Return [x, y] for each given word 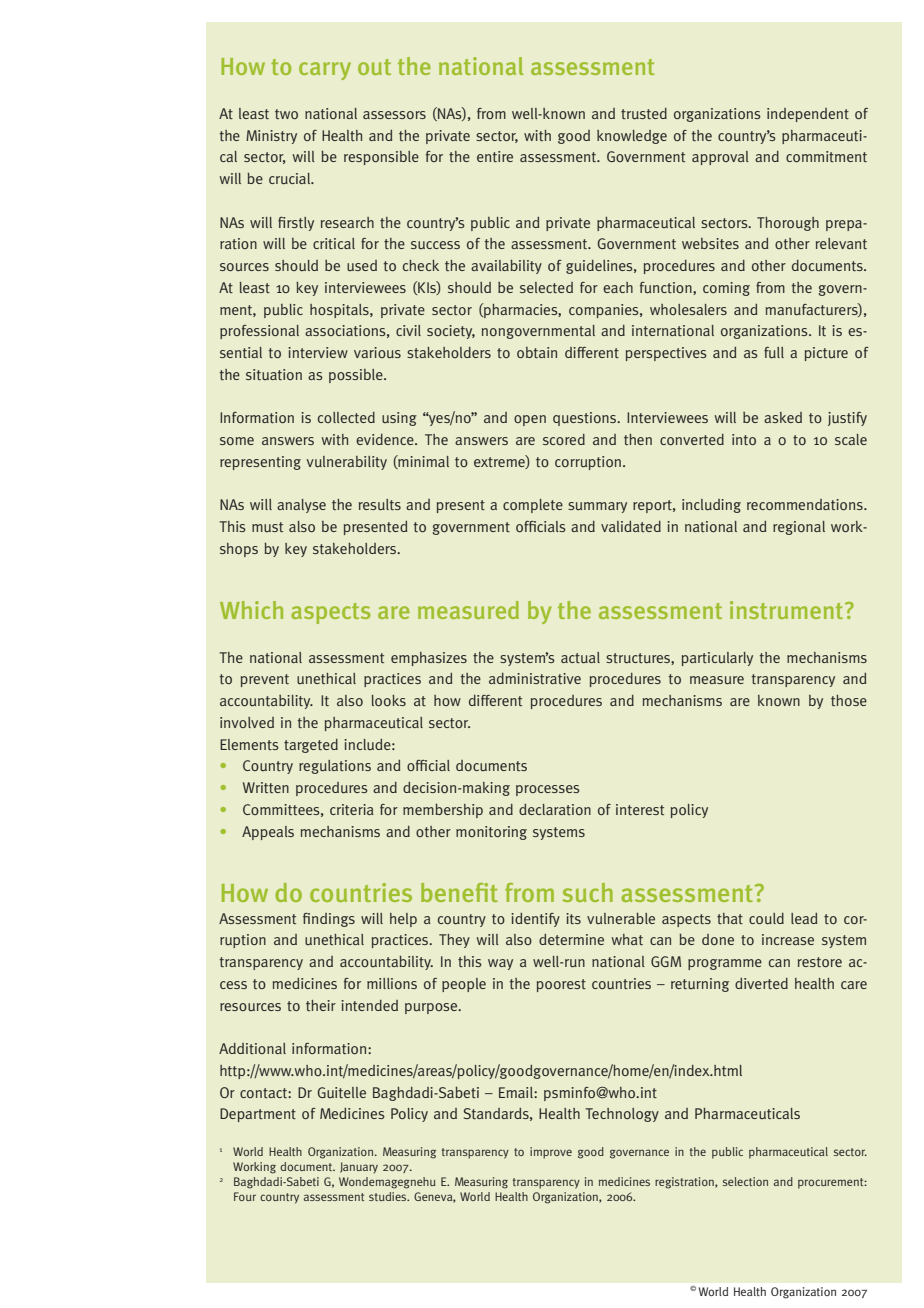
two [286, 114]
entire [495, 156]
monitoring [491, 833]
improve [551, 1153]
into [744, 439]
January [359, 1167]
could [766, 919]
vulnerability [347, 463]
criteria [352, 809]
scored [564, 439]
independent [808, 115]
